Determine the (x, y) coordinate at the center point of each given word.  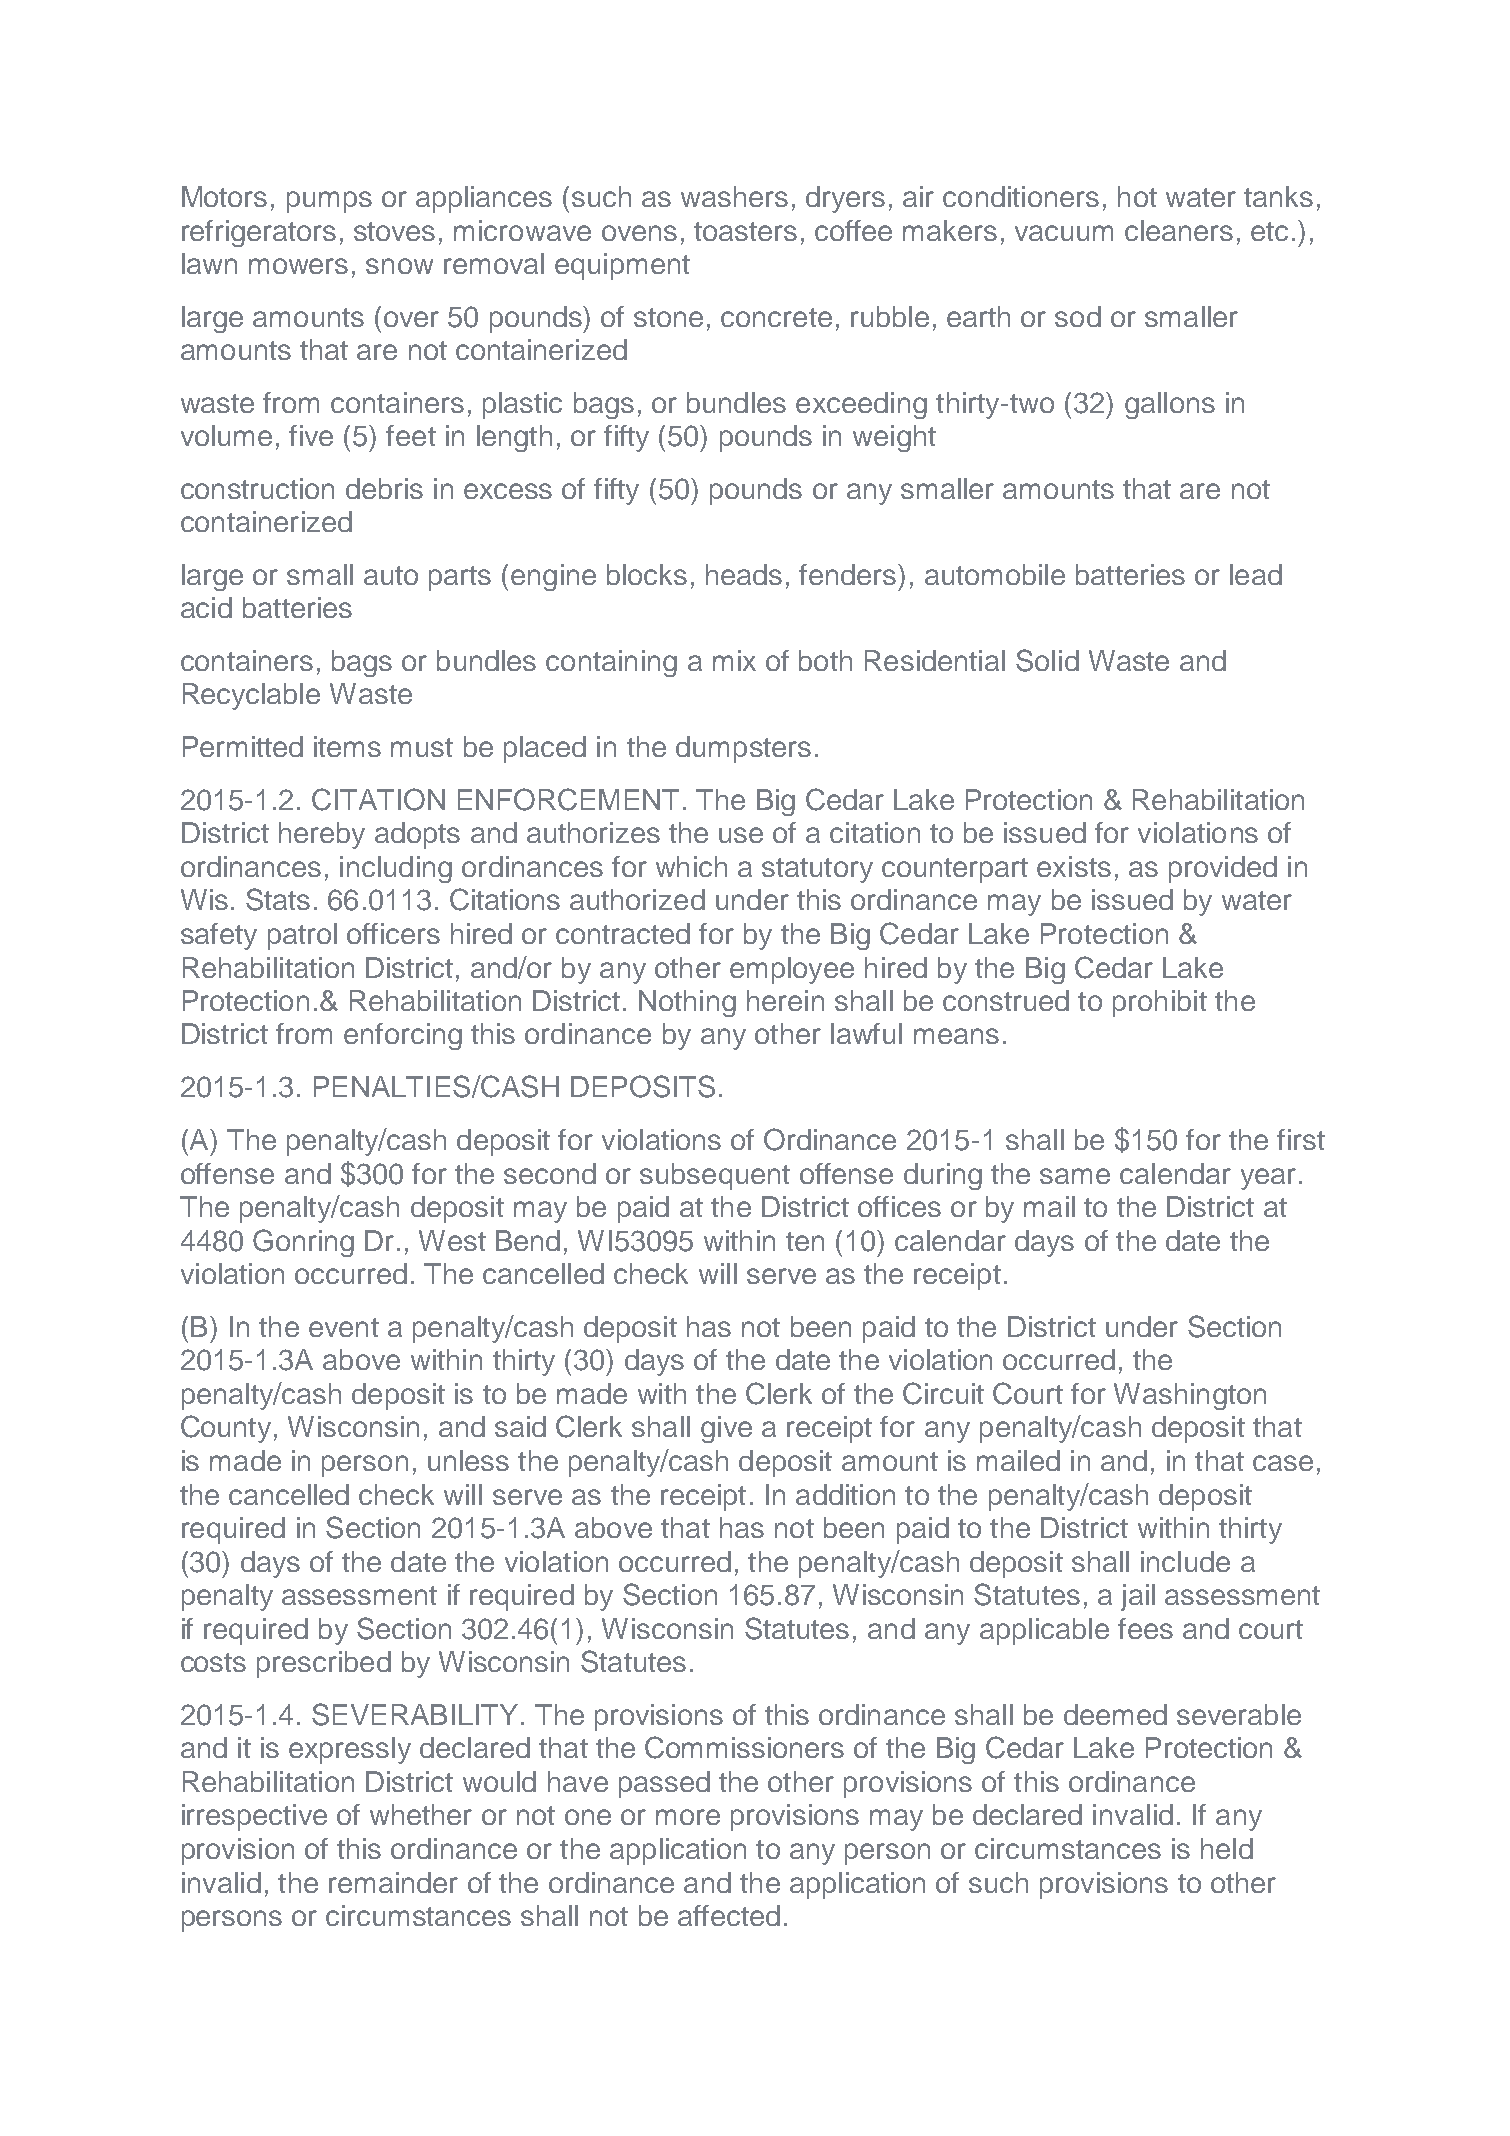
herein (785, 1000)
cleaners (1179, 230)
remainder (393, 1882)
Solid (1047, 660)
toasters (745, 231)
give (726, 1429)
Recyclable (251, 696)
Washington (1190, 1396)
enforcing (403, 1036)
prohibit (1160, 1003)
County (226, 1429)
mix (734, 660)
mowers (298, 266)
